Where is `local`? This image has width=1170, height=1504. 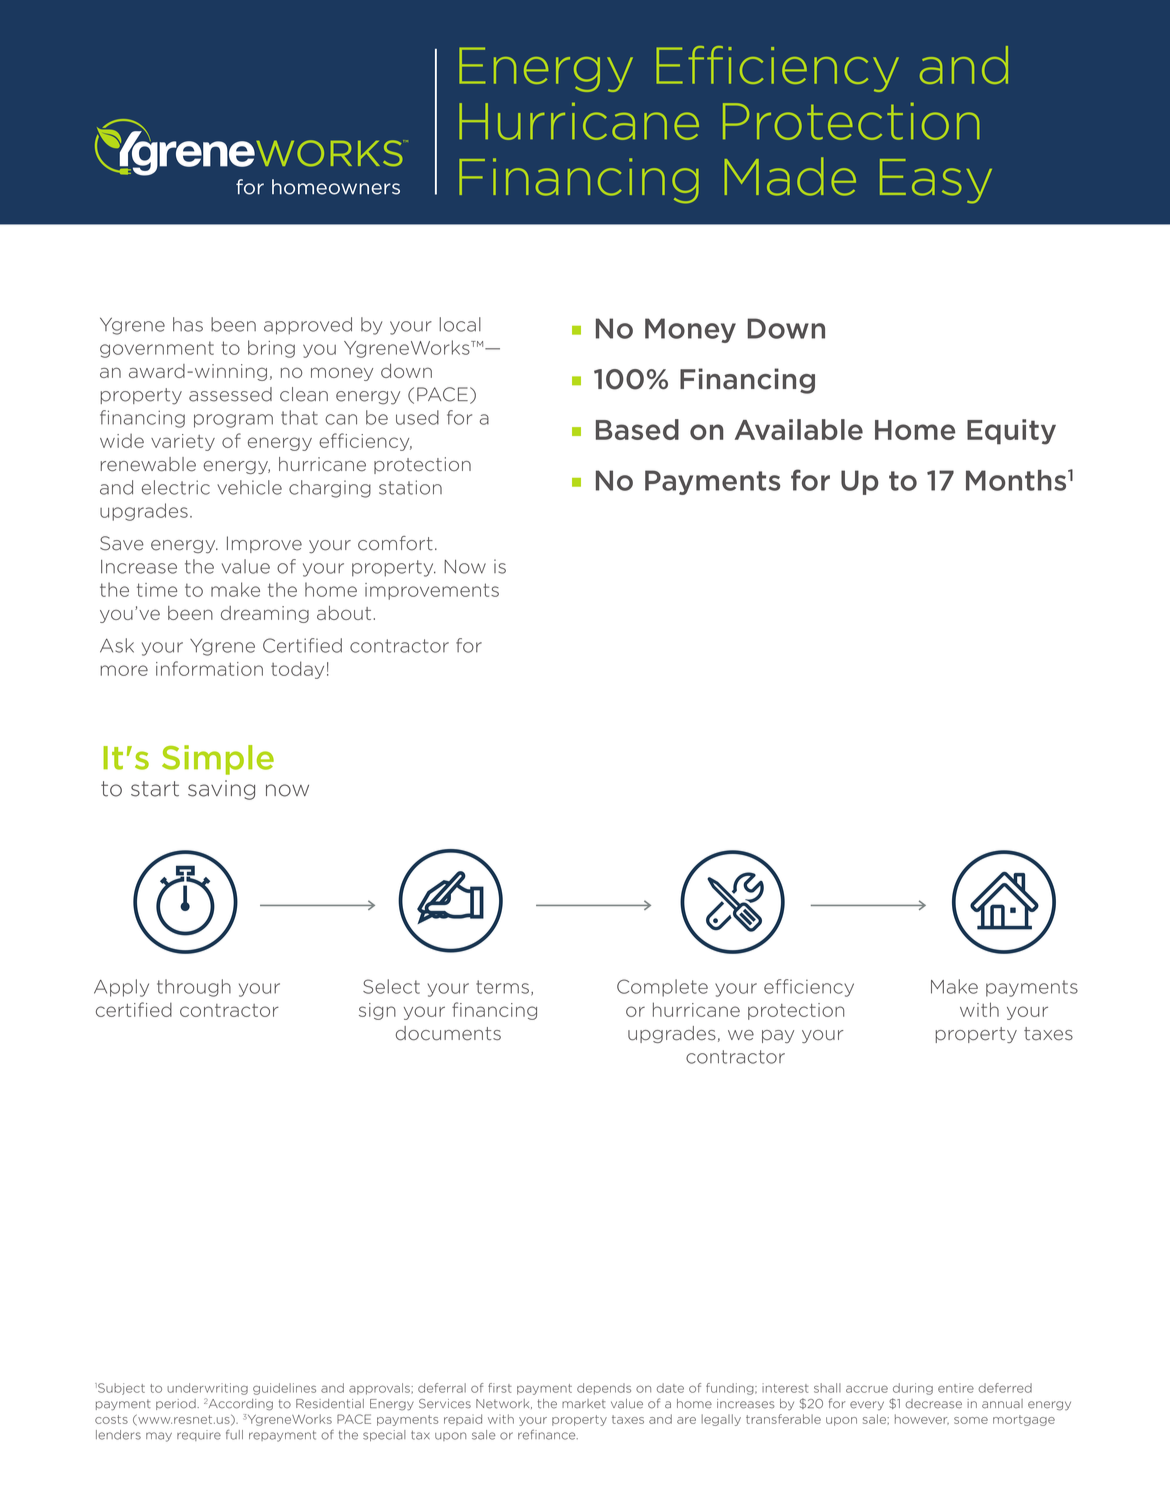
local is located at coordinates (460, 324).
